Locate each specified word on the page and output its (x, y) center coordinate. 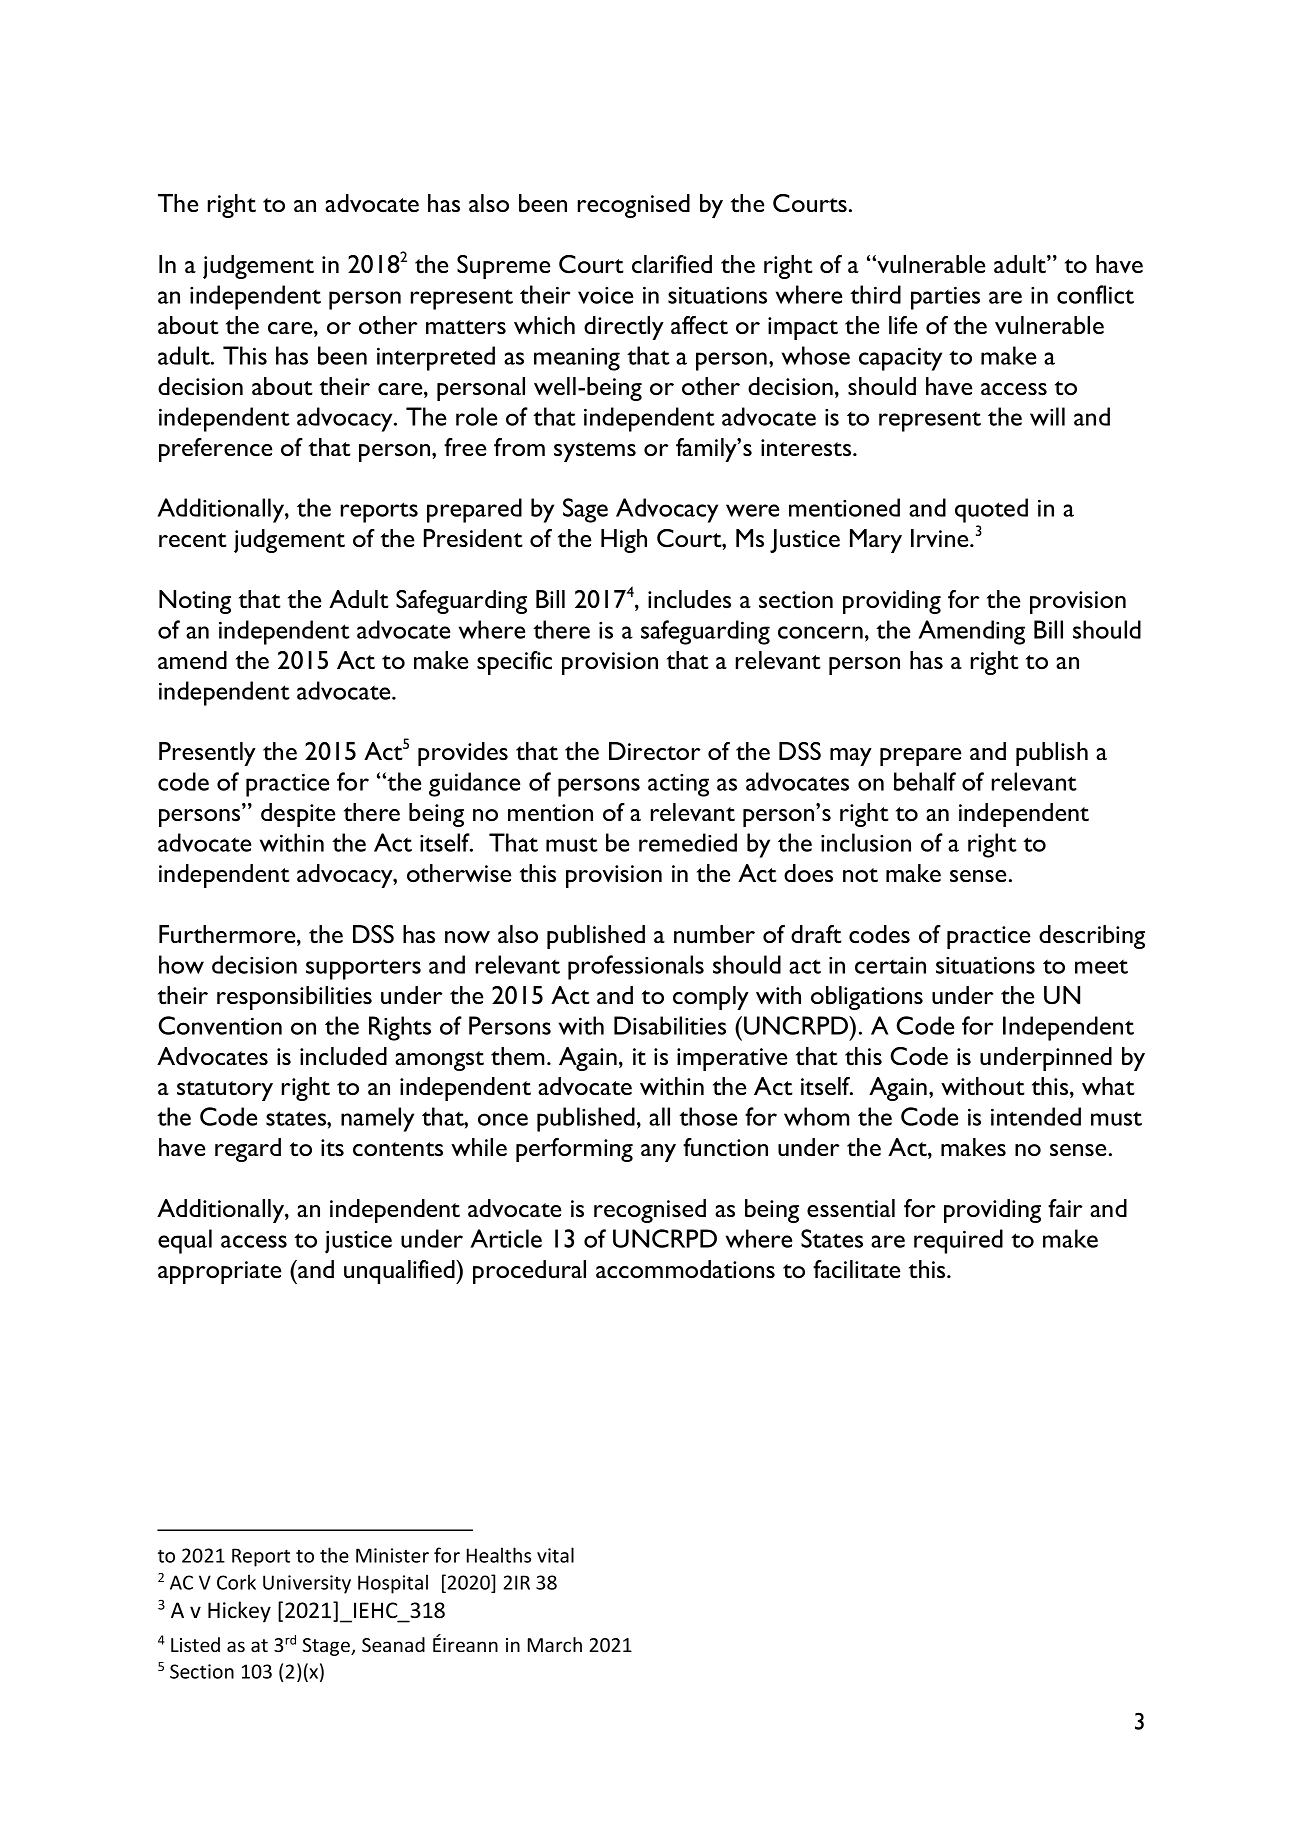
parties (945, 298)
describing (1092, 937)
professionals (636, 967)
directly (624, 328)
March (555, 1644)
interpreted (436, 358)
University (307, 1584)
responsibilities (294, 998)
